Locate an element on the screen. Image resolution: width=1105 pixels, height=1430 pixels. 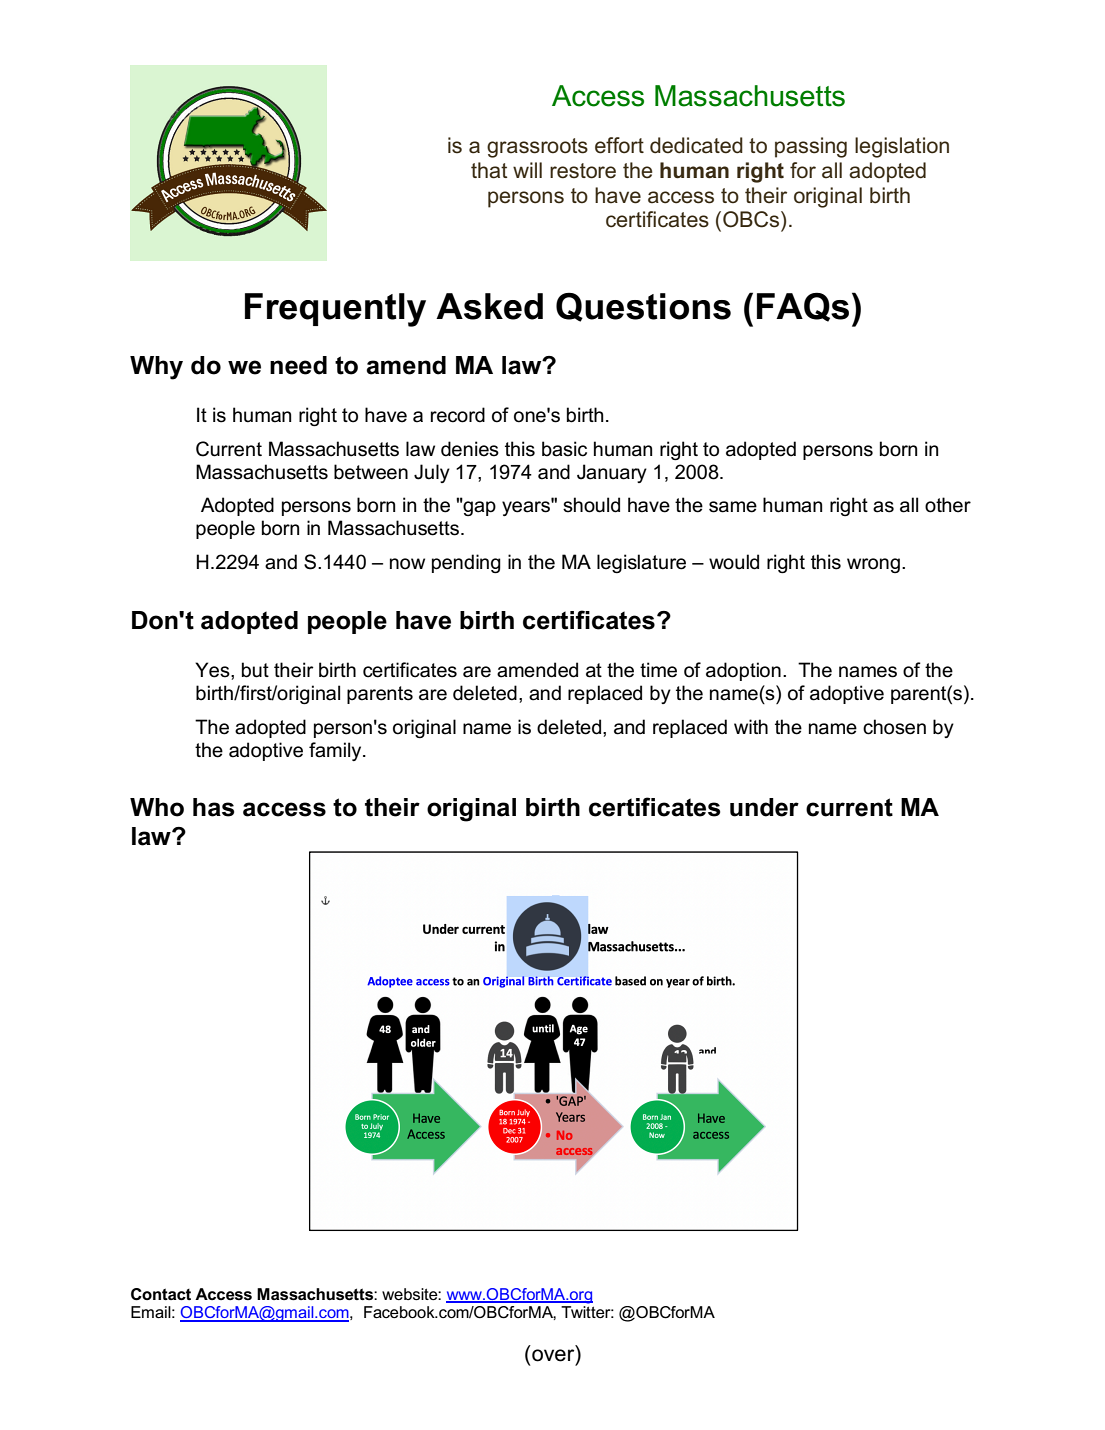
chosen is located at coordinates (894, 727).
